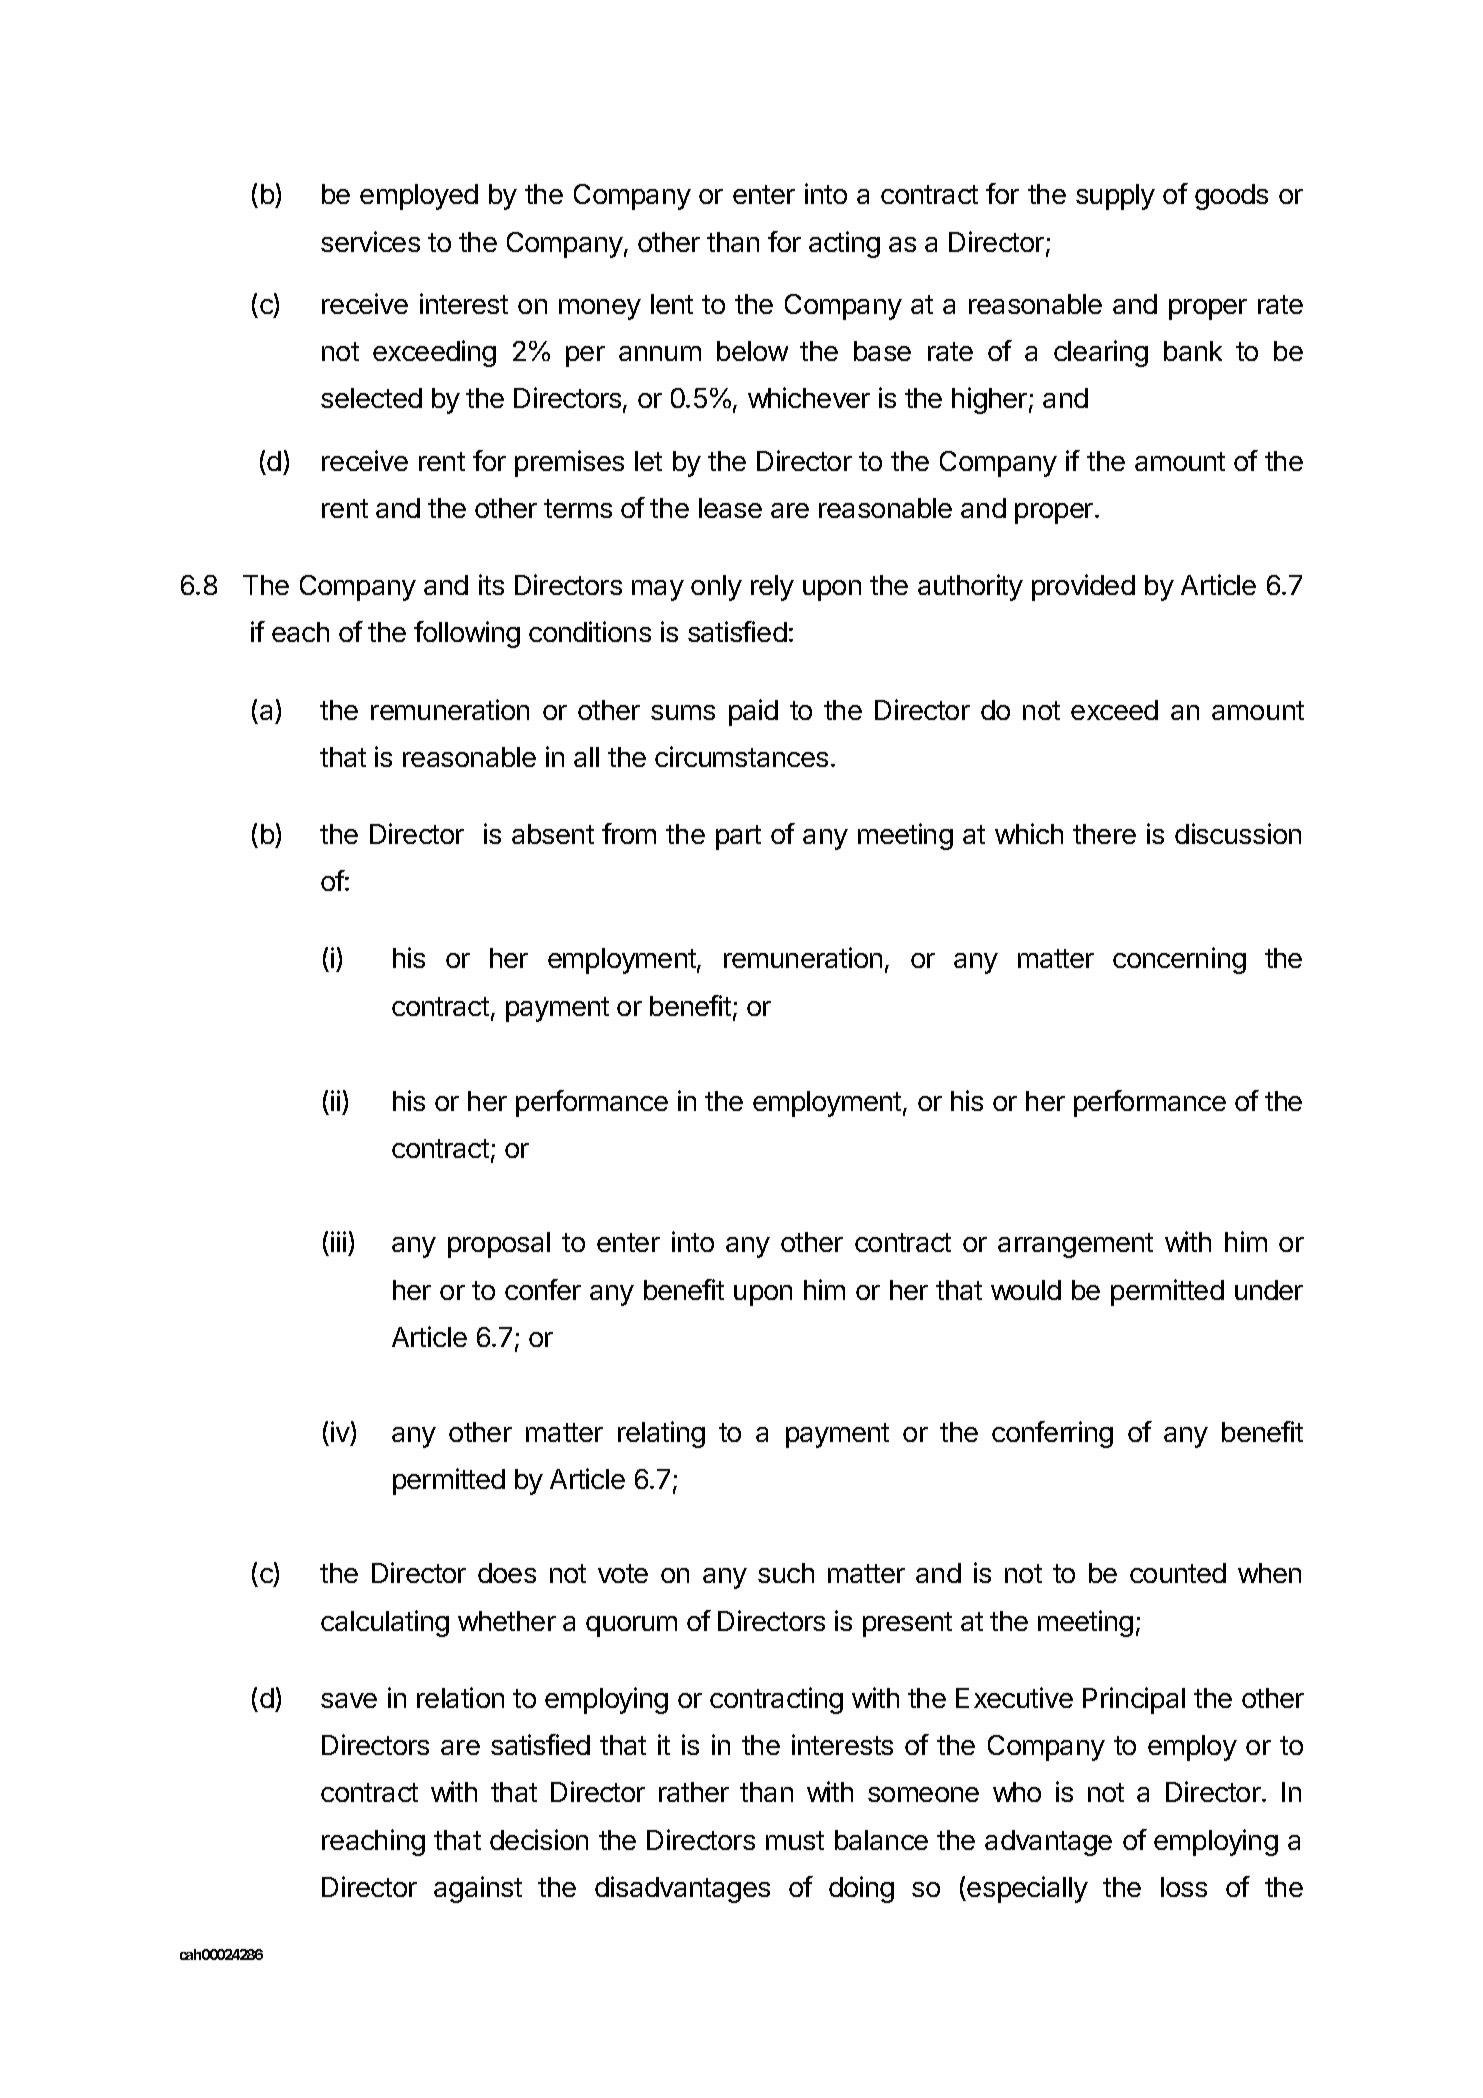 The image size is (1483, 2098). What do you see at coordinates (499, 1245) in the screenshot?
I see `proposal` at bounding box center [499, 1245].
